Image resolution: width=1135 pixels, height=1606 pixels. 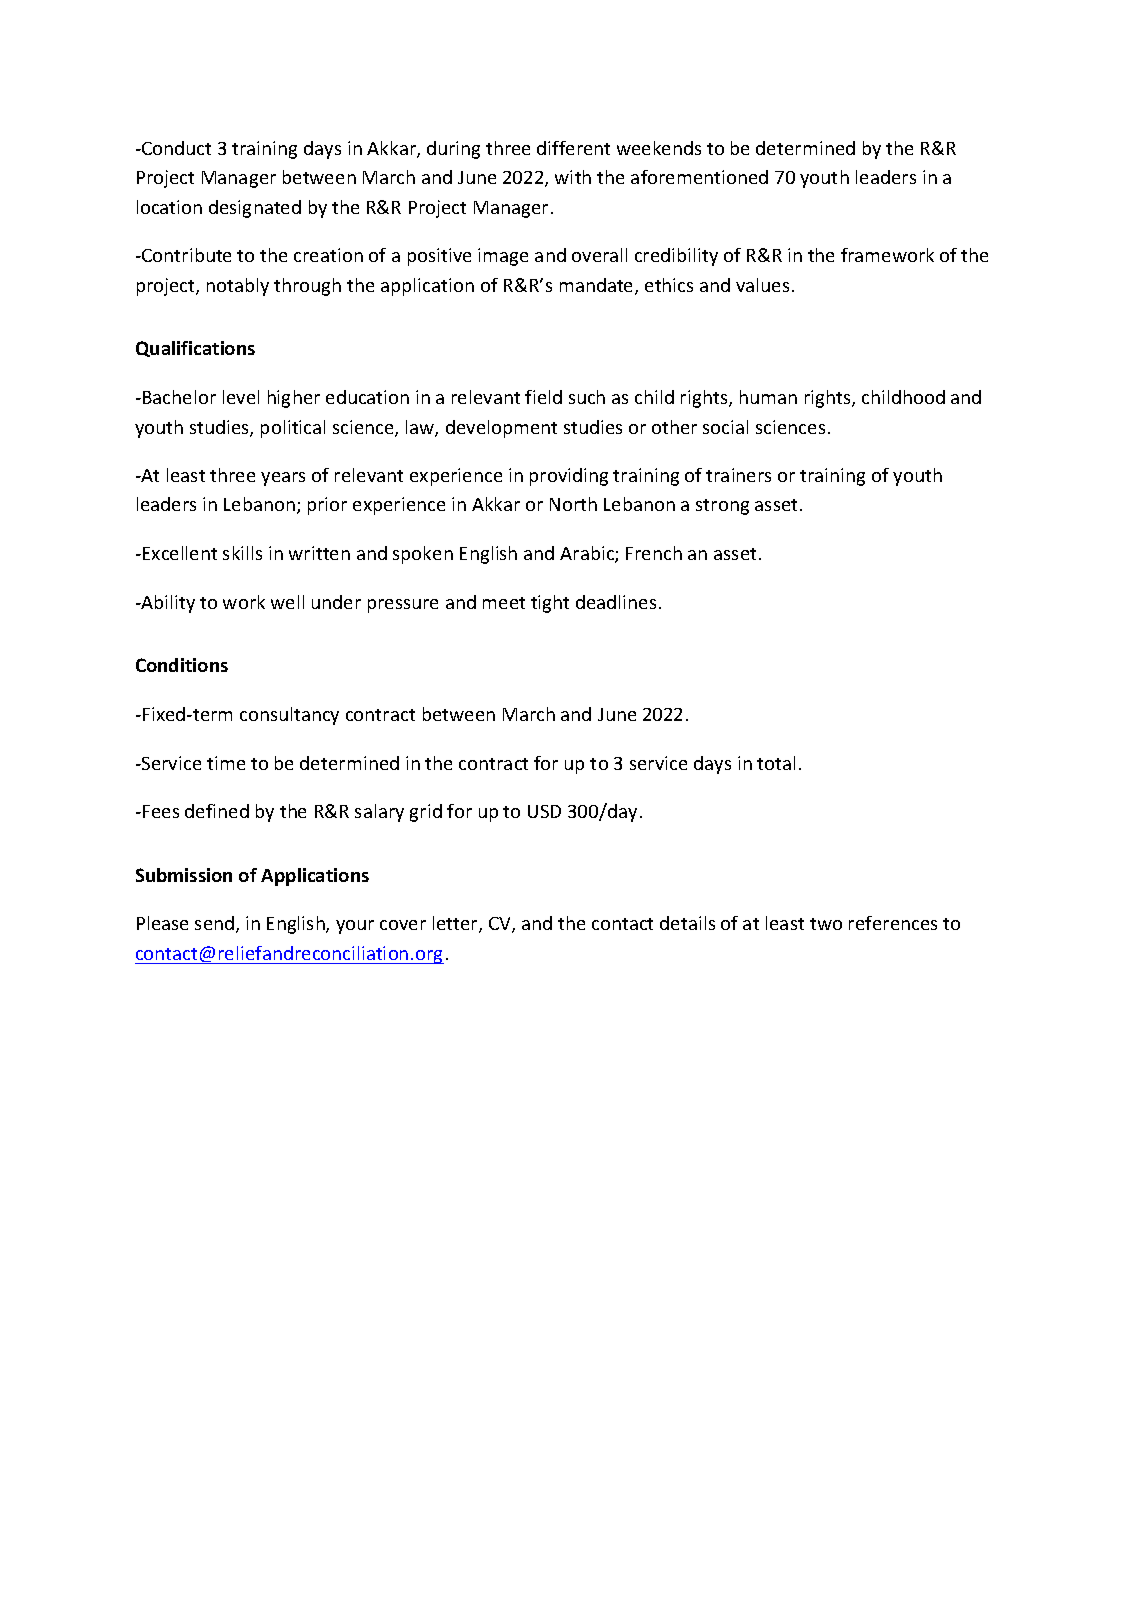 What do you see at coordinates (826, 924) in the image?
I see `two` at bounding box center [826, 924].
